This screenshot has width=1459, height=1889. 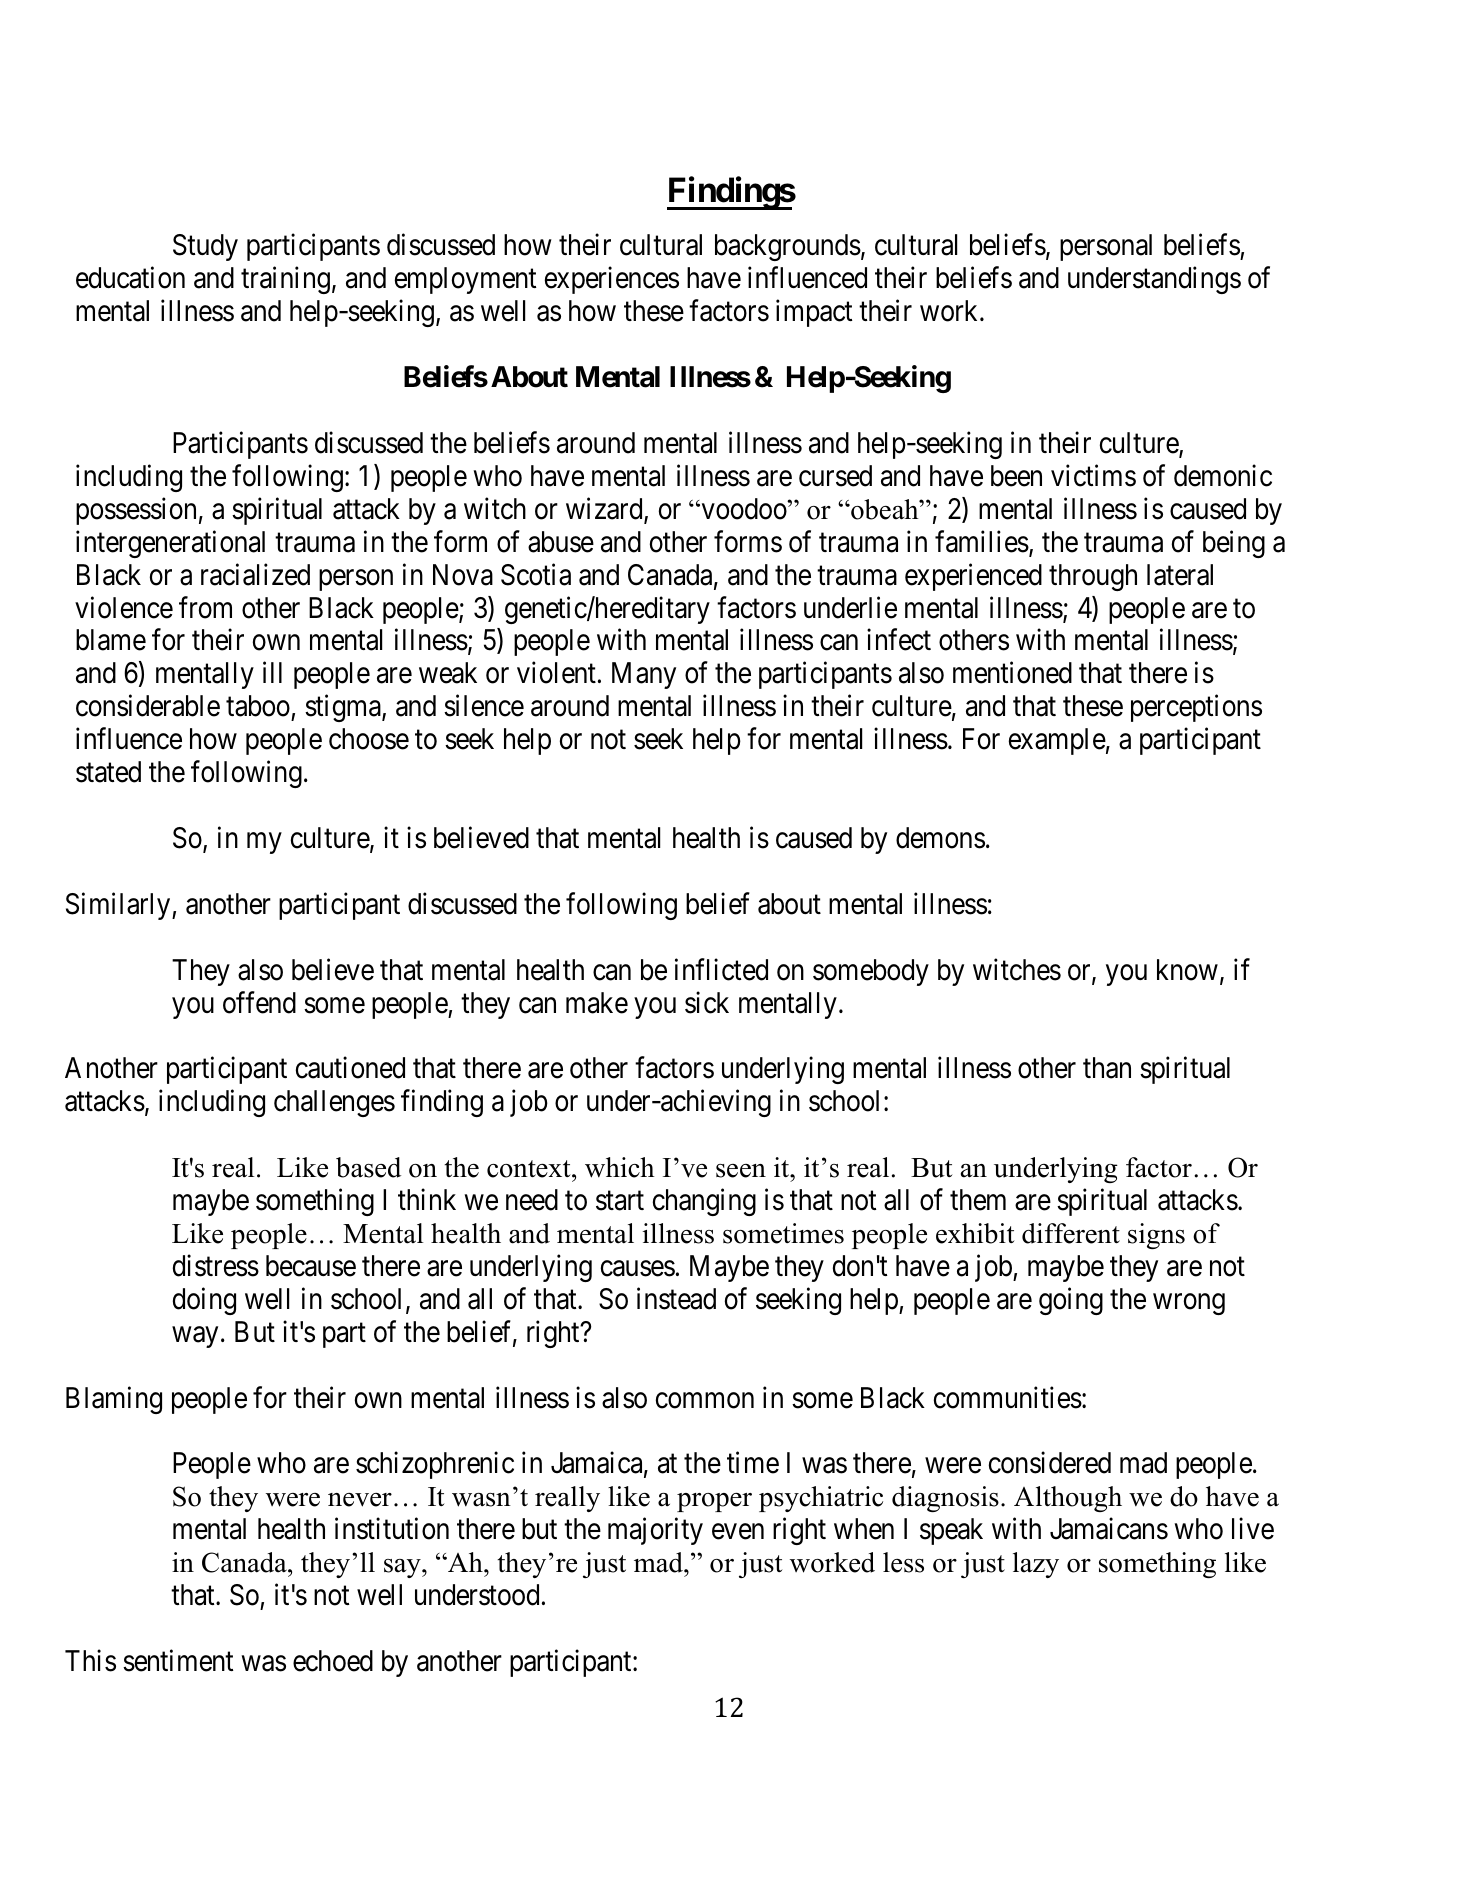 What do you see at coordinates (620, 1167) in the screenshot?
I see `which` at bounding box center [620, 1167].
